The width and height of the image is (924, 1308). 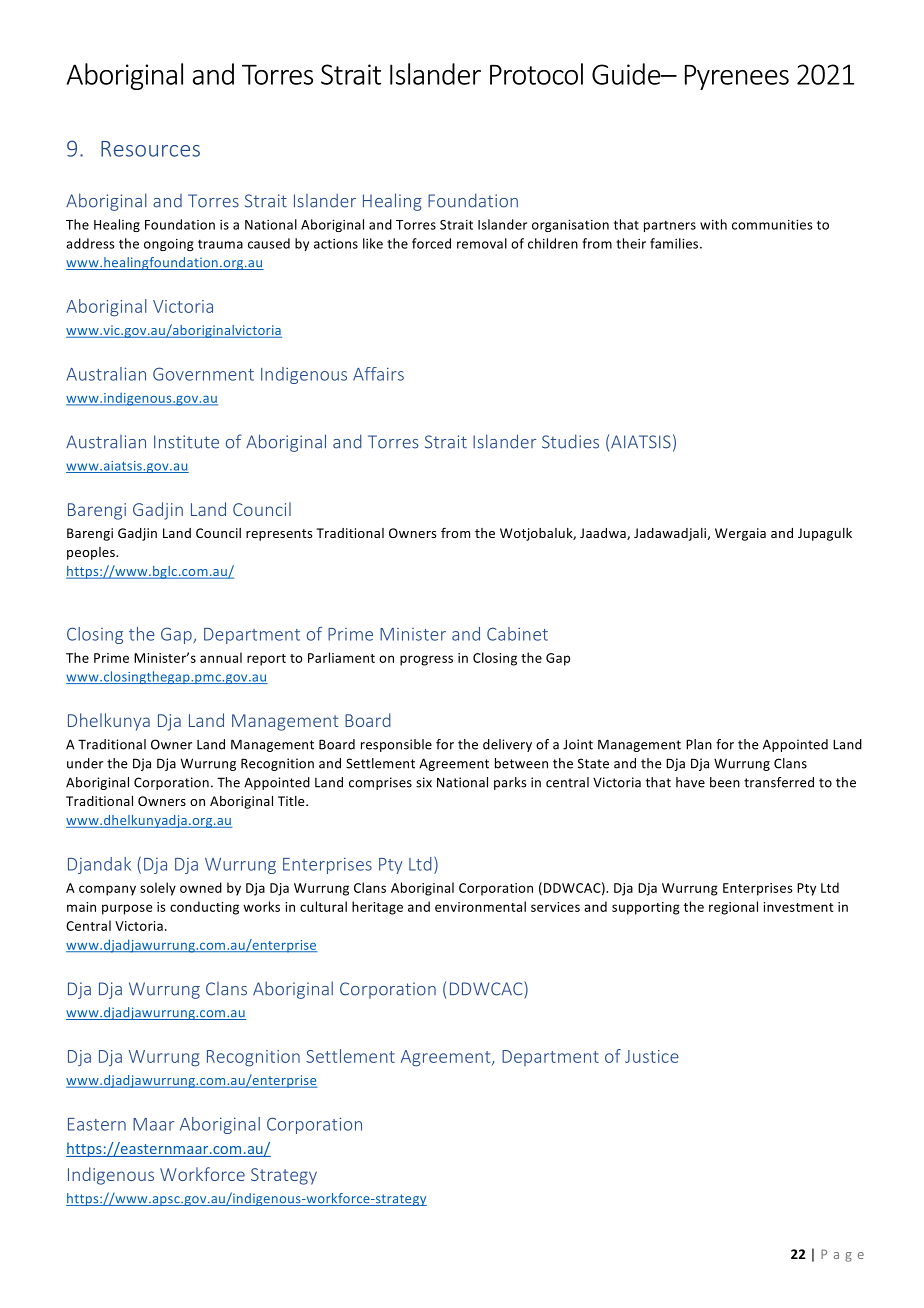 What do you see at coordinates (424, 782) in the image?
I see `six` at bounding box center [424, 782].
